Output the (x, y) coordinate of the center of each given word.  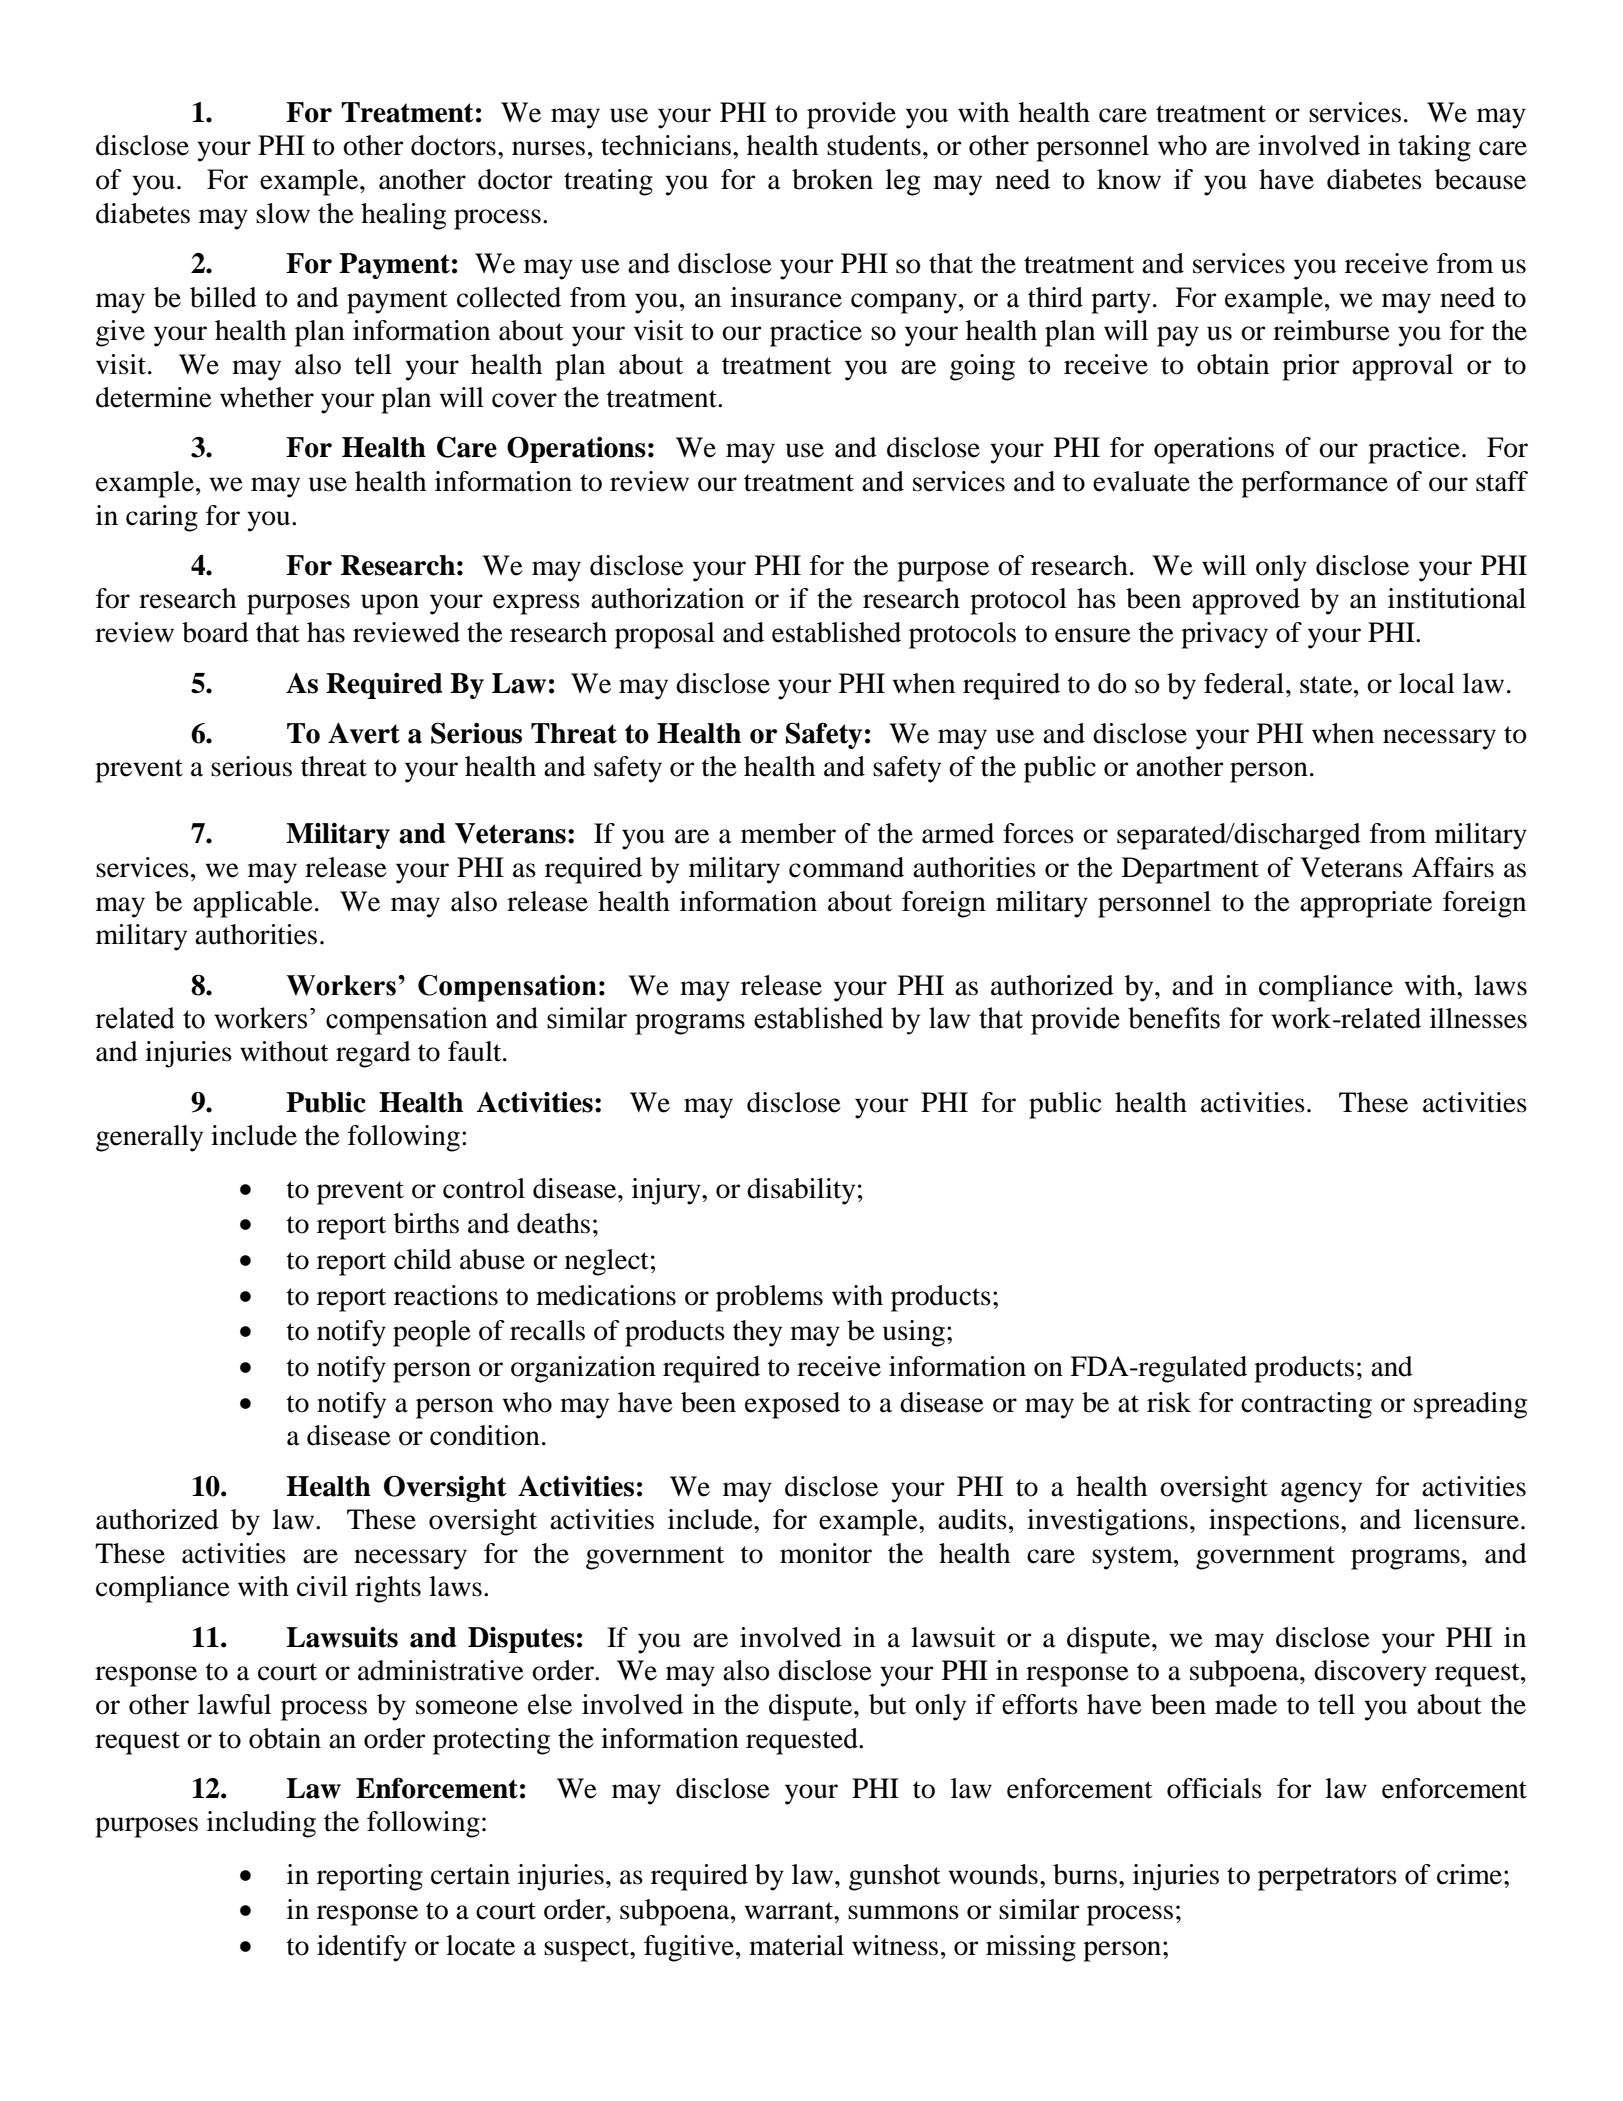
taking (1434, 148)
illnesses (1478, 1018)
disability (801, 1191)
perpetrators (1327, 1879)
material (796, 1945)
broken (832, 179)
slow (283, 213)
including (261, 1824)
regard (373, 1054)
